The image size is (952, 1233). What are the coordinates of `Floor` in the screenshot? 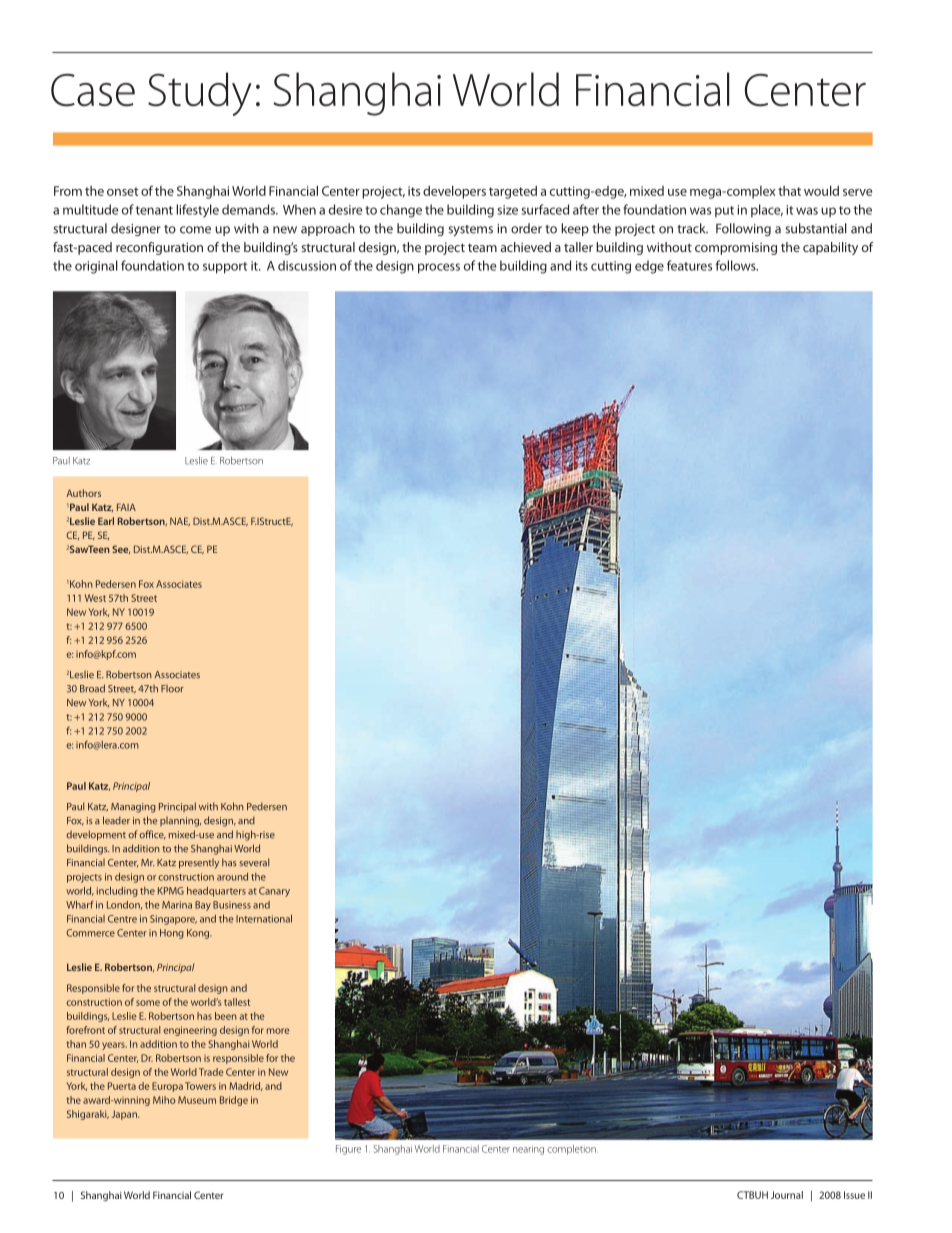 It's located at (172, 689).
